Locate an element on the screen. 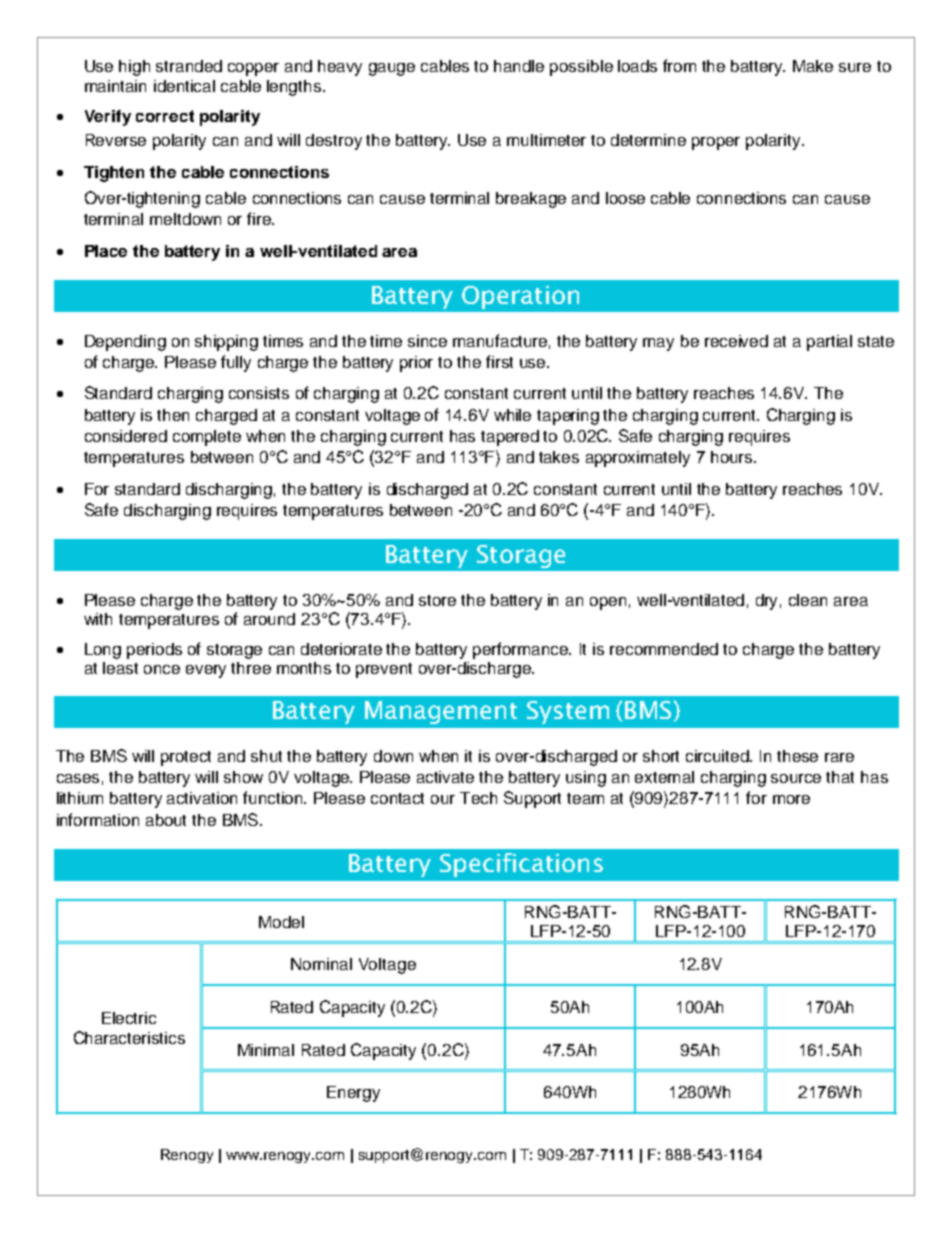  handle is located at coordinates (519, 66).
